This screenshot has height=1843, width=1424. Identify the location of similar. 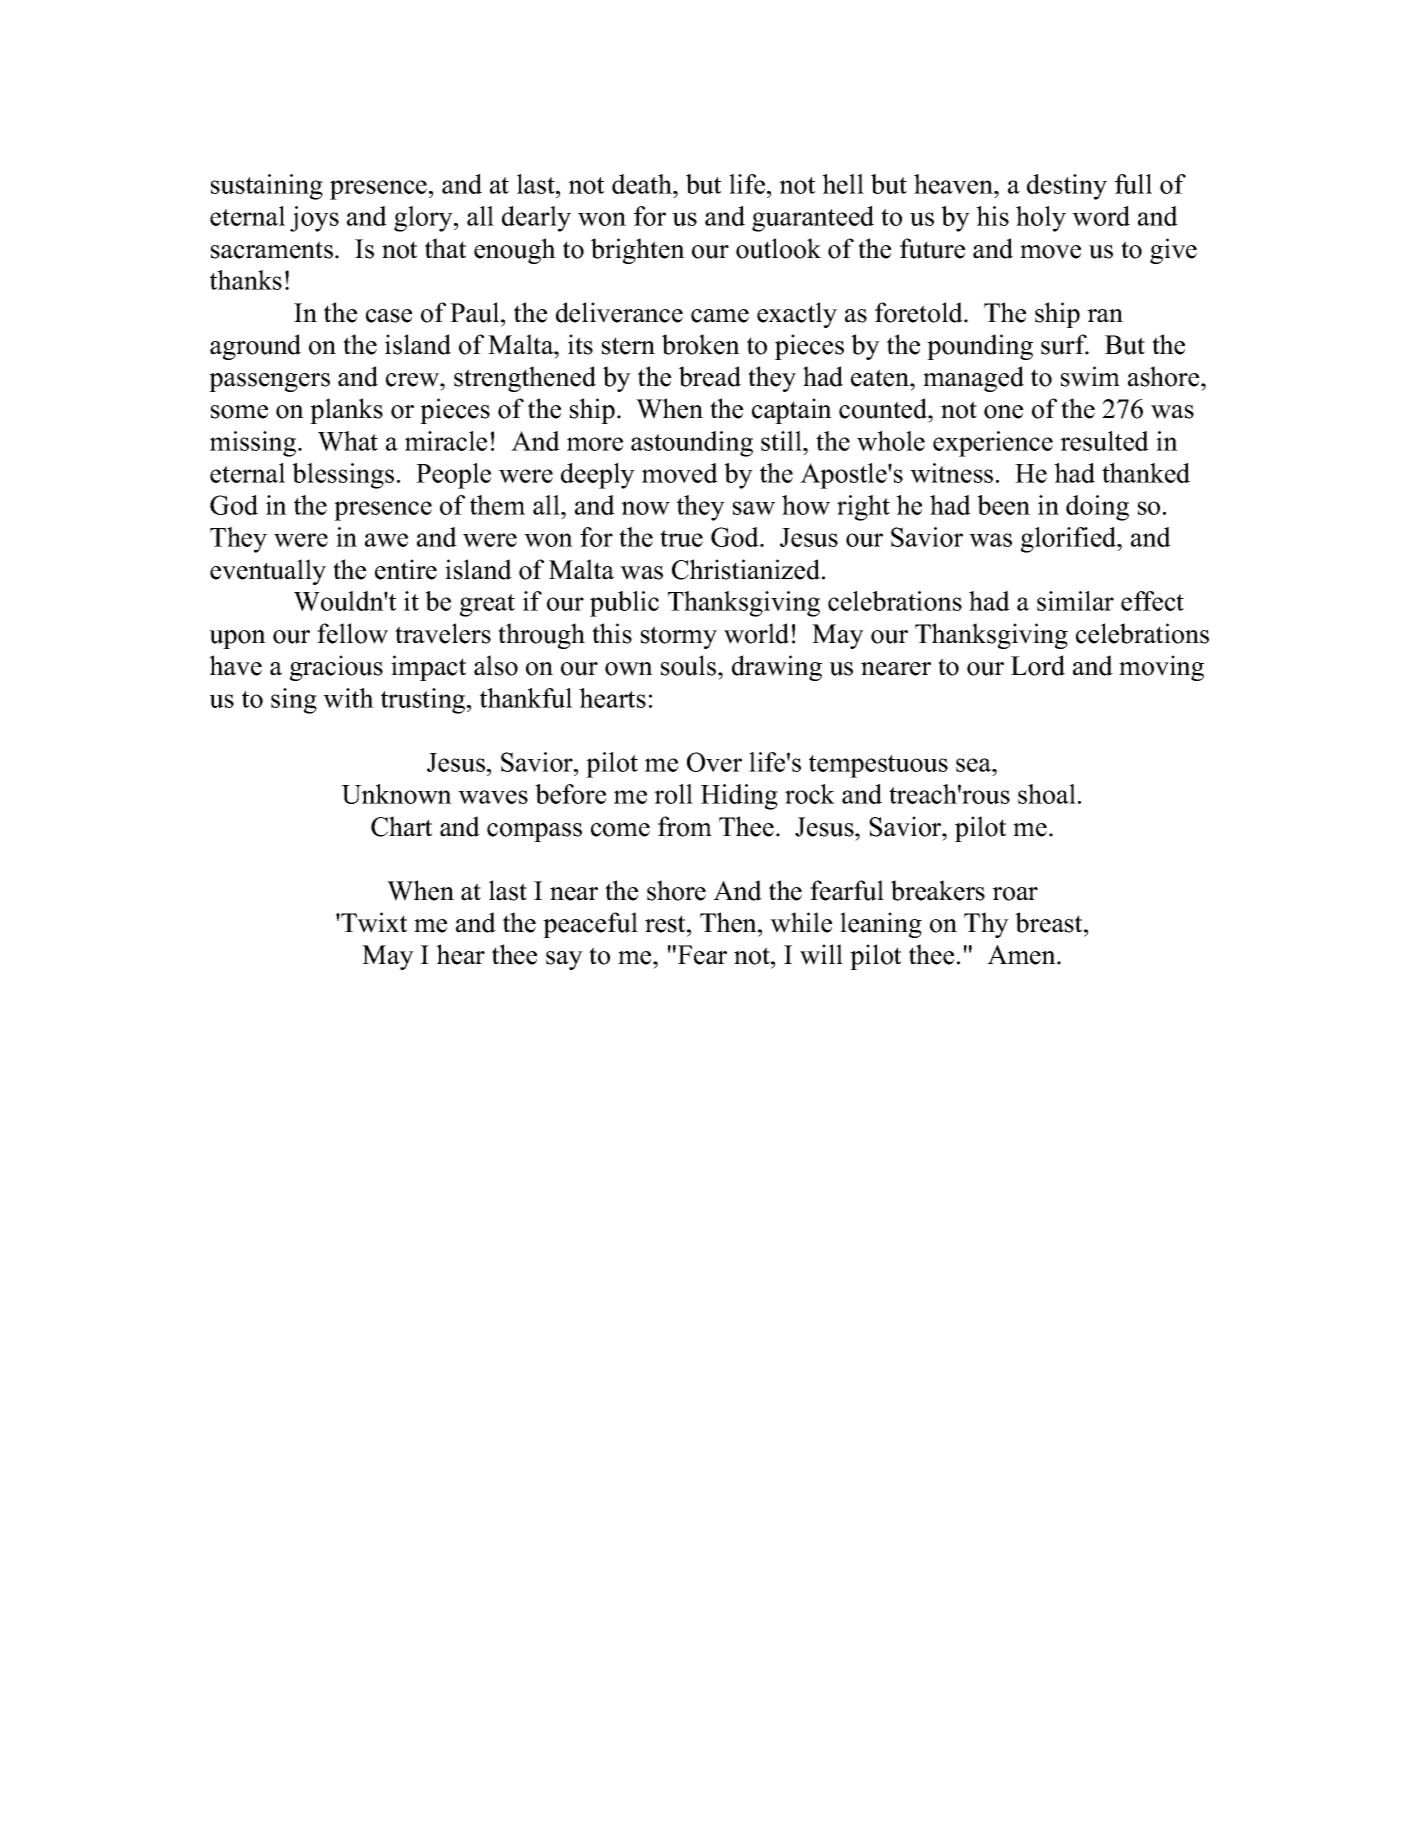
(1075, 601).
